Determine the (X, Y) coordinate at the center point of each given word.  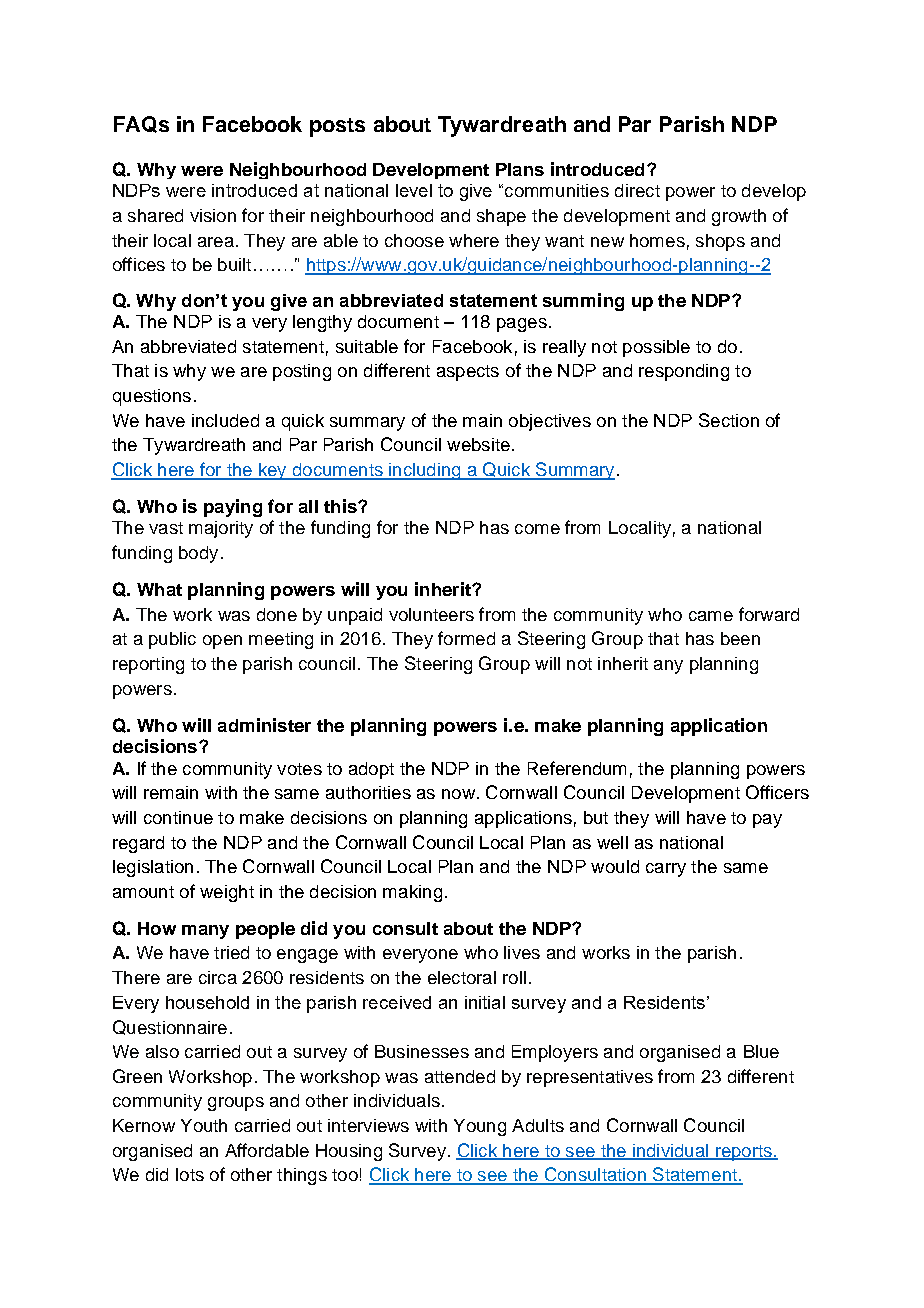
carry (666, 870)
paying (233, 508)
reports (744, 1153)
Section (729, 420)
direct (637, 190)
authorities (368, 792)
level (414, 190)
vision (213, 215)
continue (178, 817)
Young (480, 1127)
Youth (204, 1125)
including (425, 471)
